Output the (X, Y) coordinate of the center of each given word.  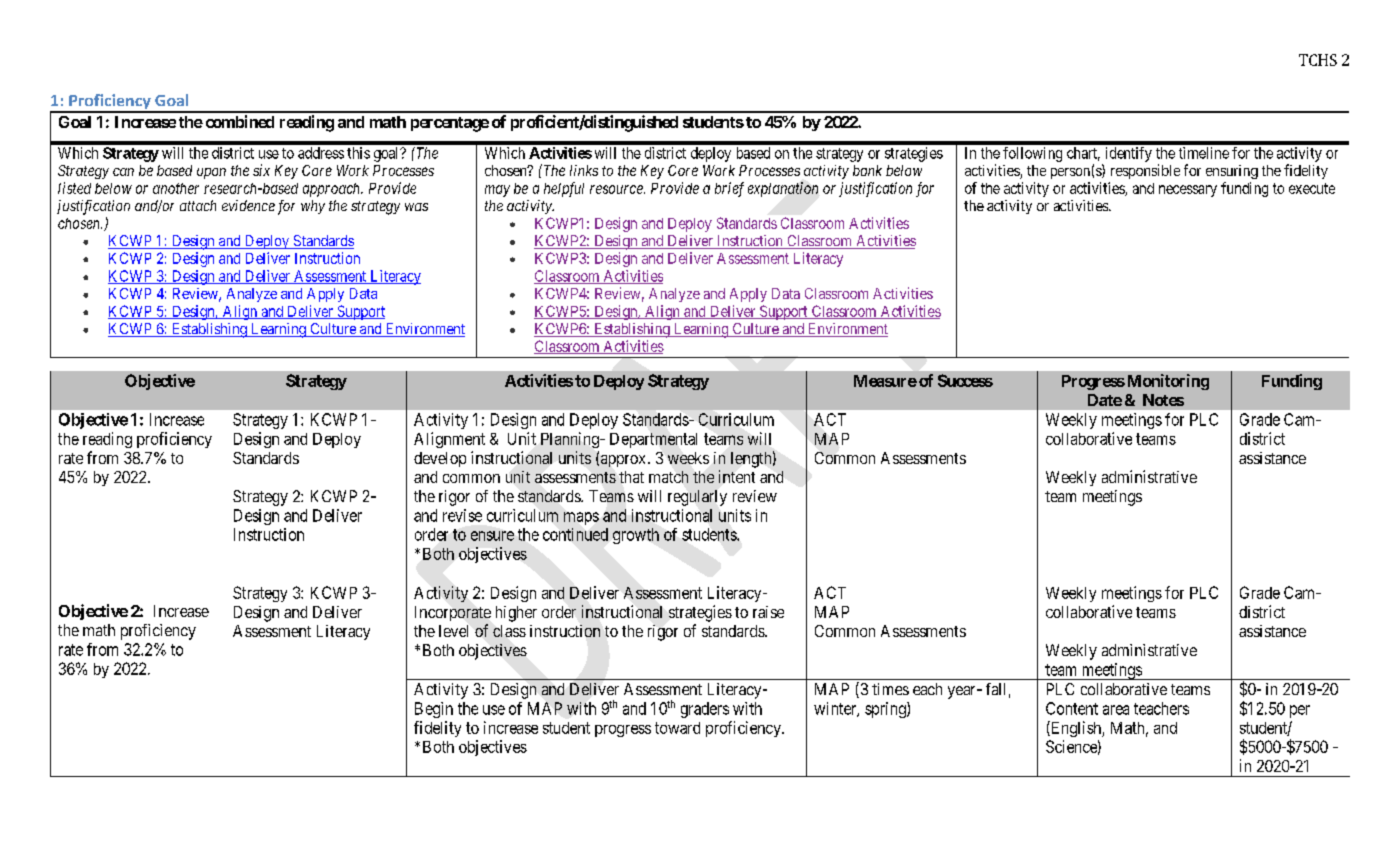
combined (240, 121)
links (584, 170)
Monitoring (1166, 382)
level (453, 631)
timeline (1204, 153)
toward (677, 728)
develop (440, 459)
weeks (688, 458)
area (1116, 710)
